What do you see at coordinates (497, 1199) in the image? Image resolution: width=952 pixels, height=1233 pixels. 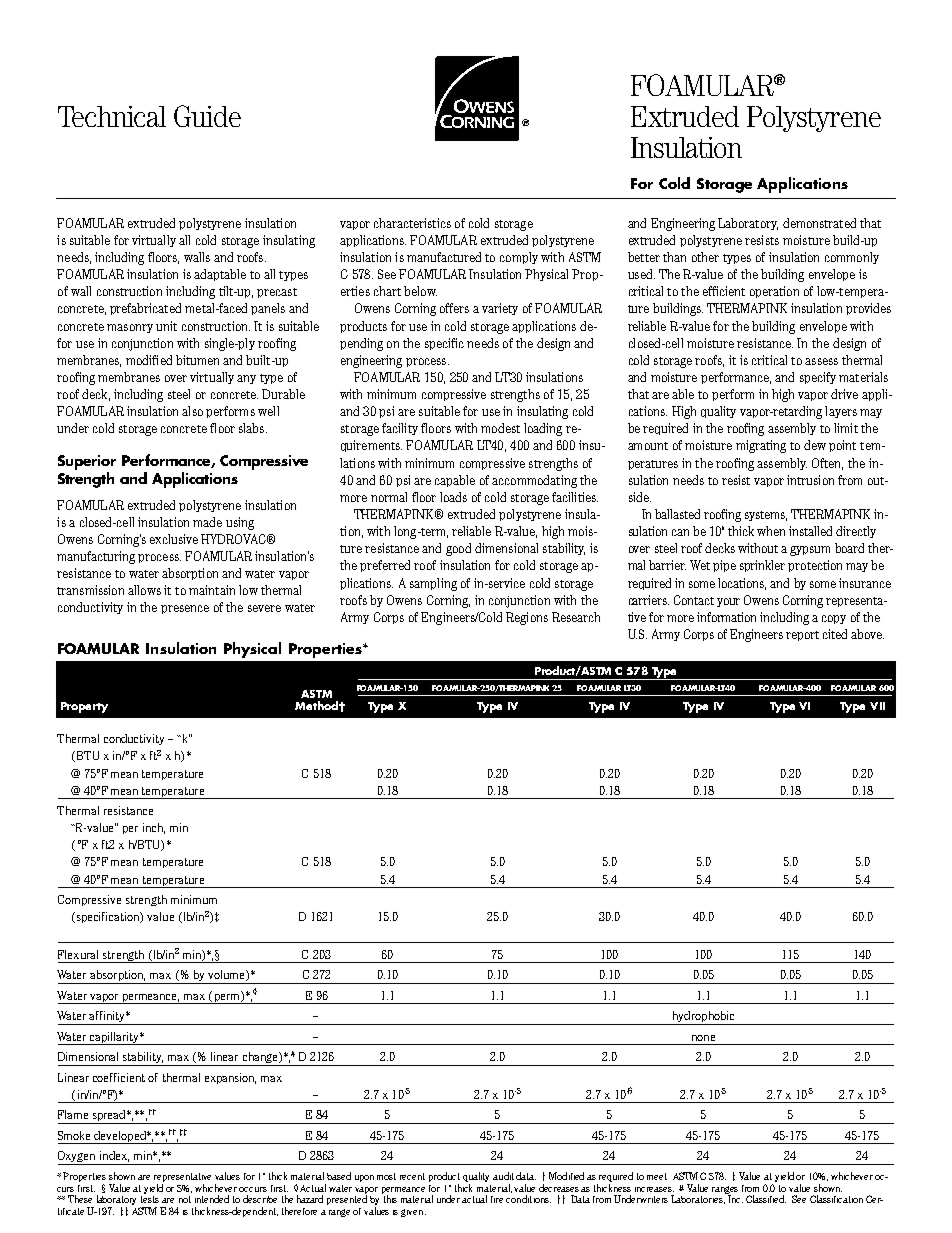 I see `fire` at bounding box center [497, 1199].
